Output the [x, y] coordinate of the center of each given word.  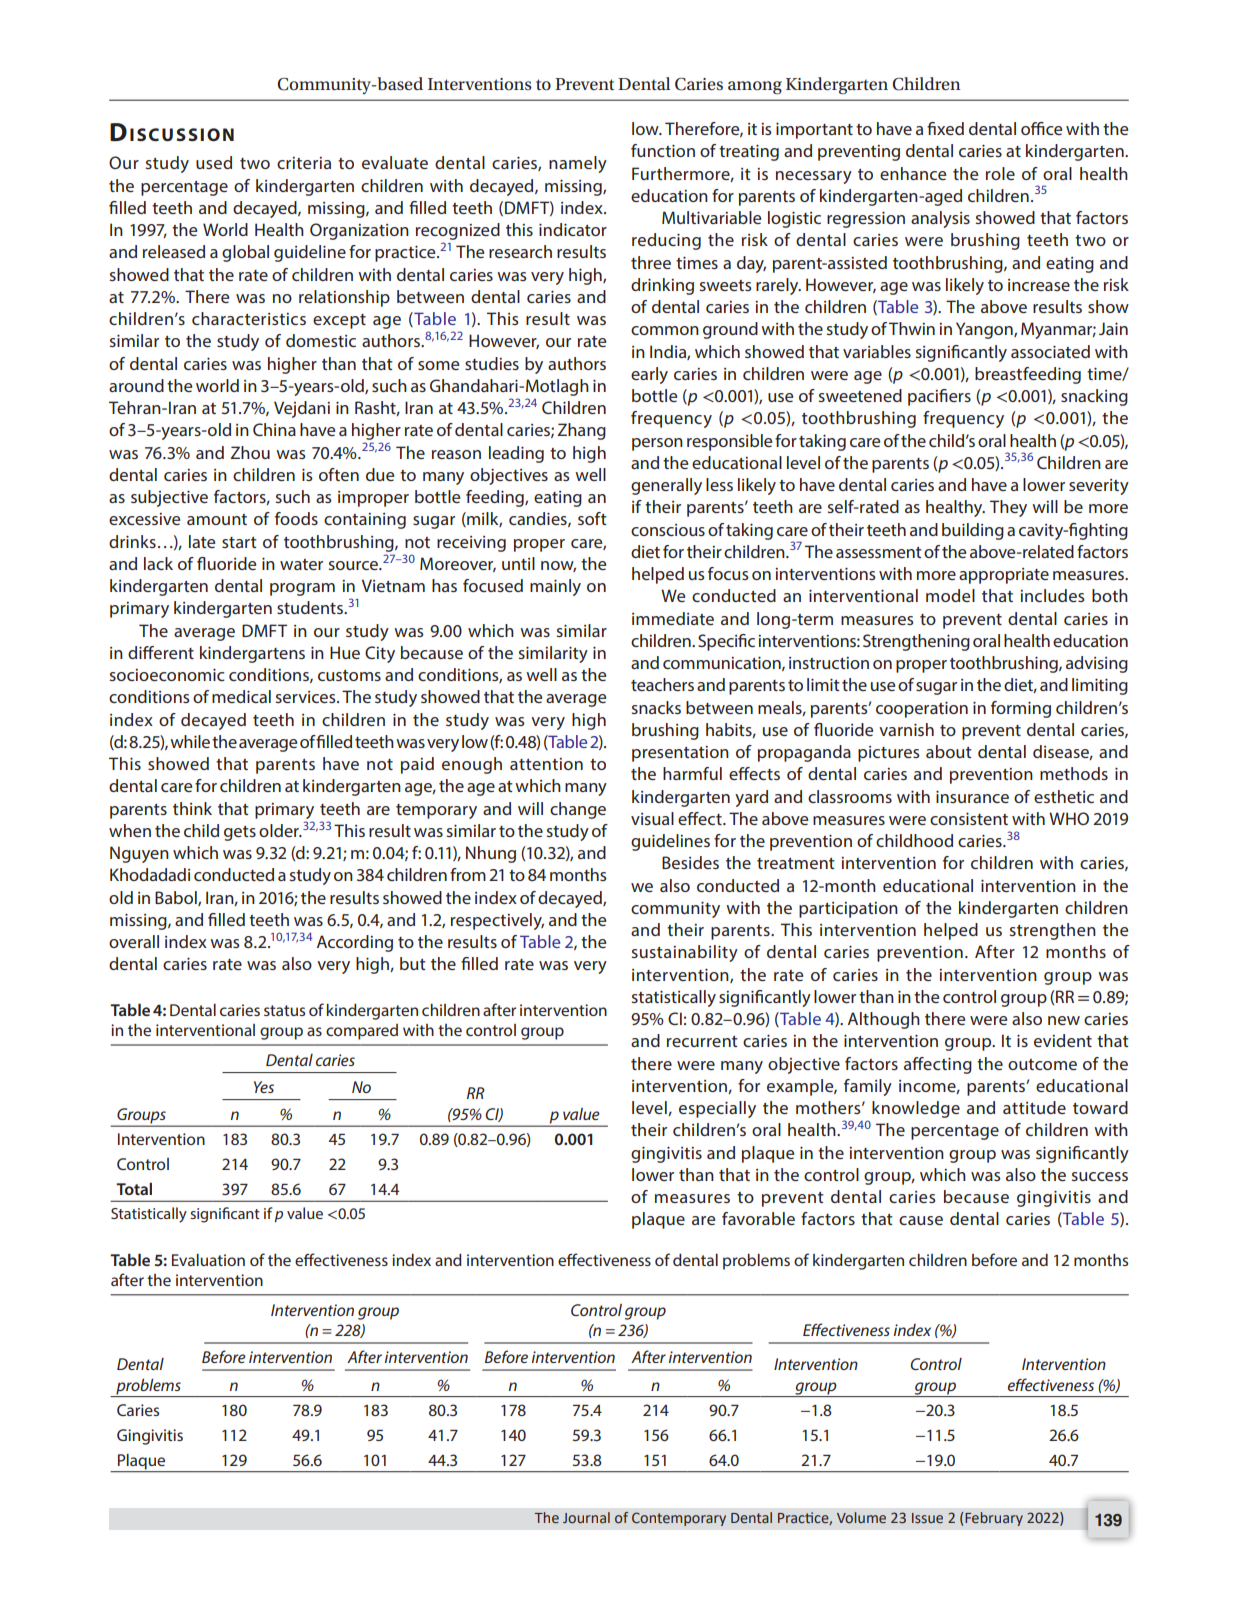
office [1041, 128]
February [994, 1519]
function [663, 150]
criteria [304, 163]
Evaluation [208, 1260]
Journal [586, 1517]
